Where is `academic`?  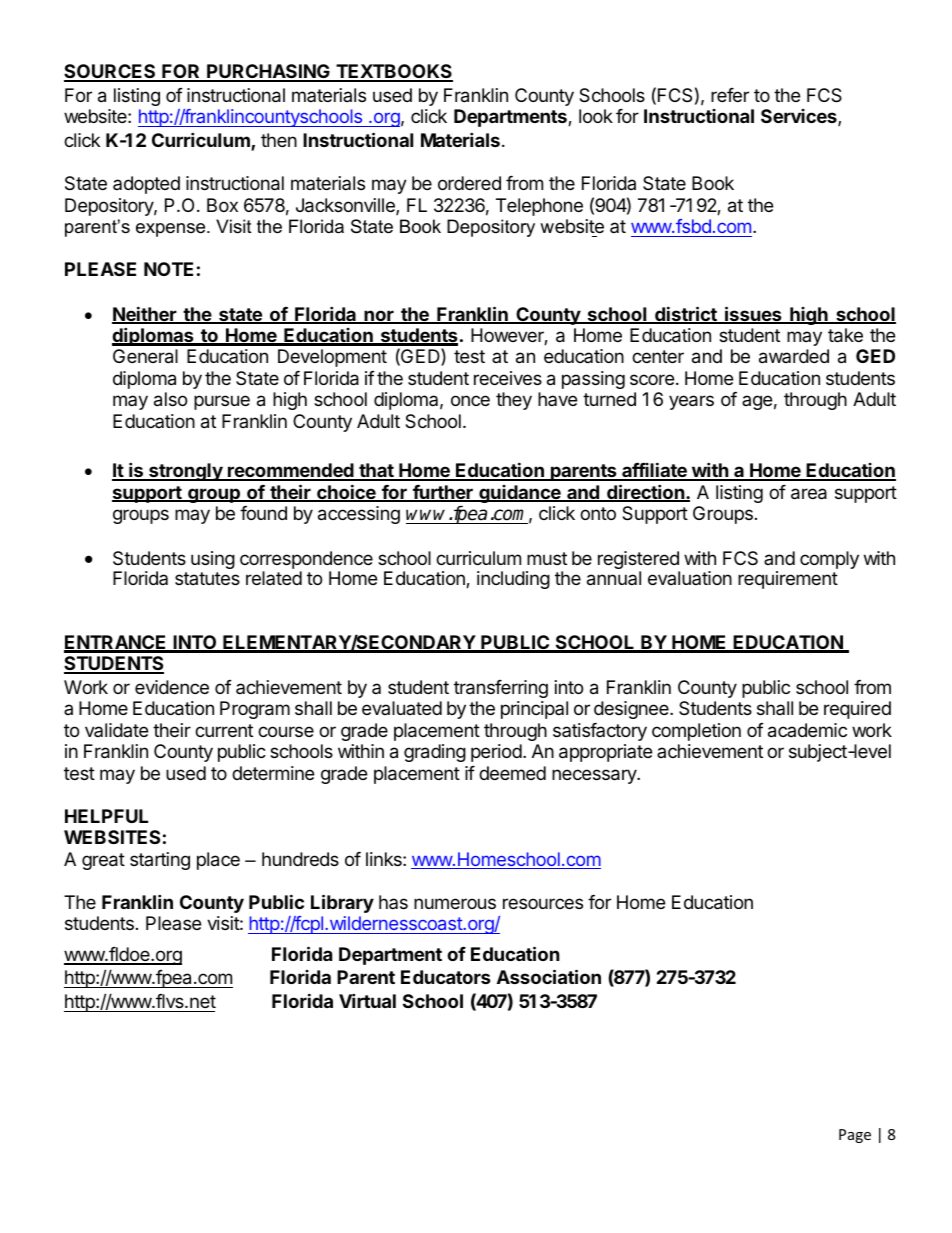
academic is located at coordinates (807, 730).
